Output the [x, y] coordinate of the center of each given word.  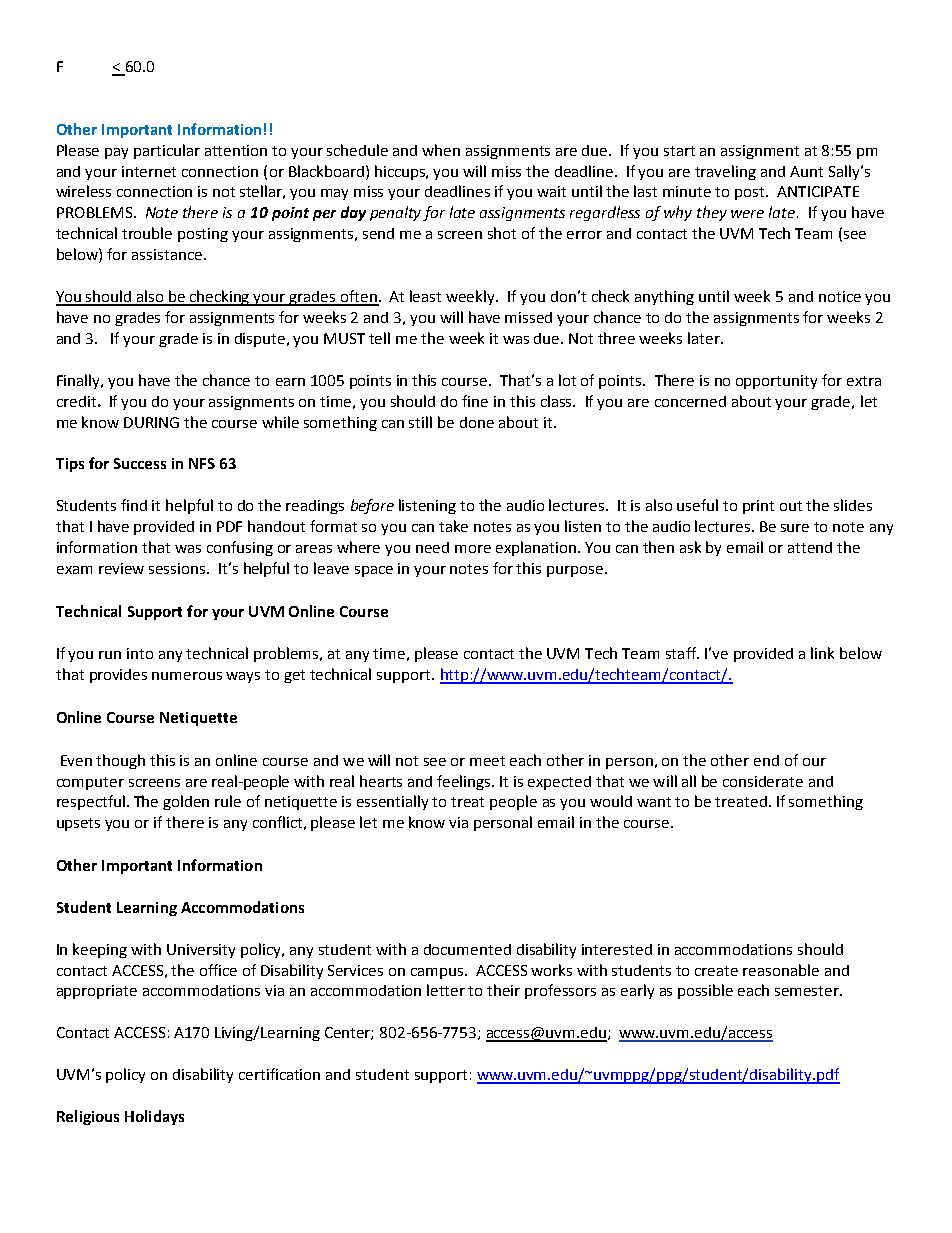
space [374, 571]
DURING [151, 422]
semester [808, 991]
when [441, 150]
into [140, 653]
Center [349, 1033]
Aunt [806, 171]
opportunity [776, 382]
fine [475, 401]
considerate [763, 781]
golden [186, 802]
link [822, 653]
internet [149, 171]
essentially [392, 802]
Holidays [154, 1117]
